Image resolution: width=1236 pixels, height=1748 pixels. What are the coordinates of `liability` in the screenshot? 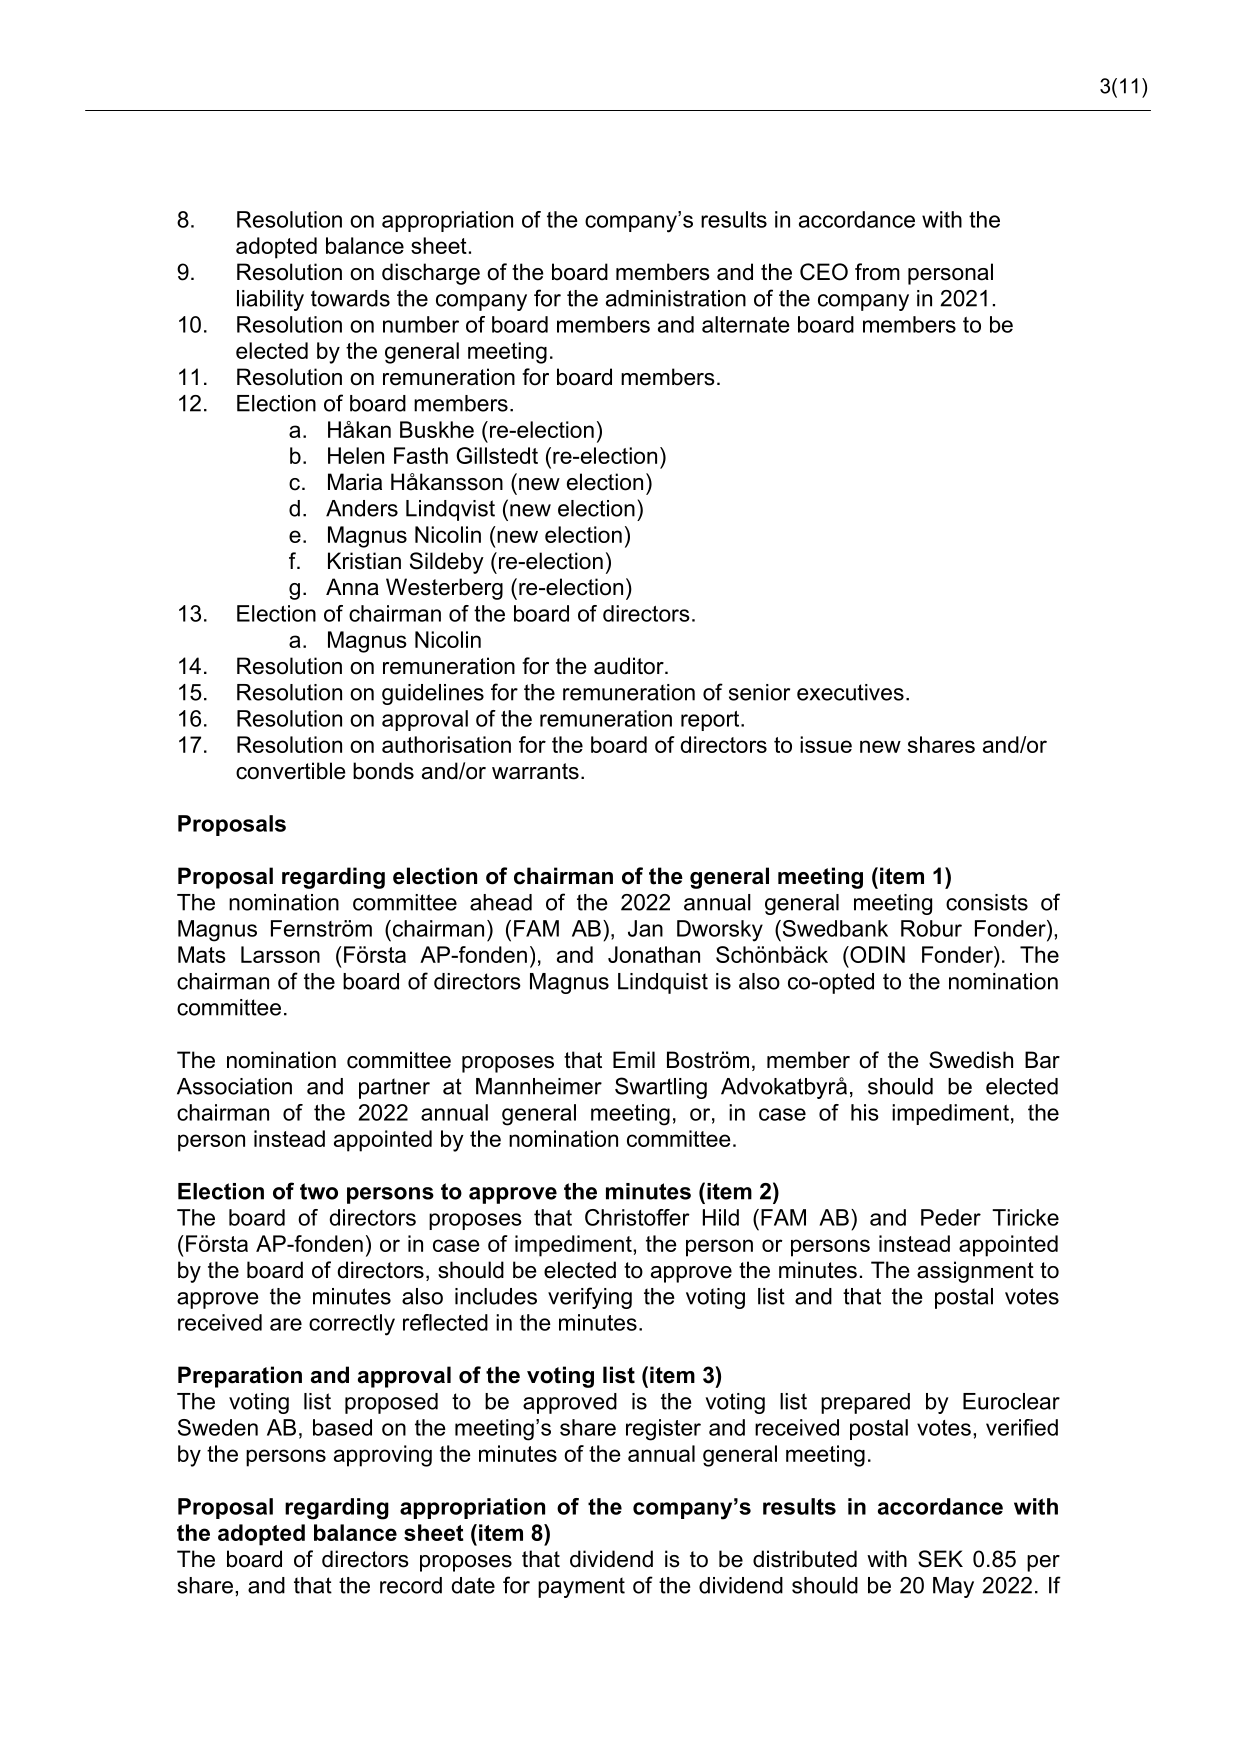 It's located at (270, 300).
